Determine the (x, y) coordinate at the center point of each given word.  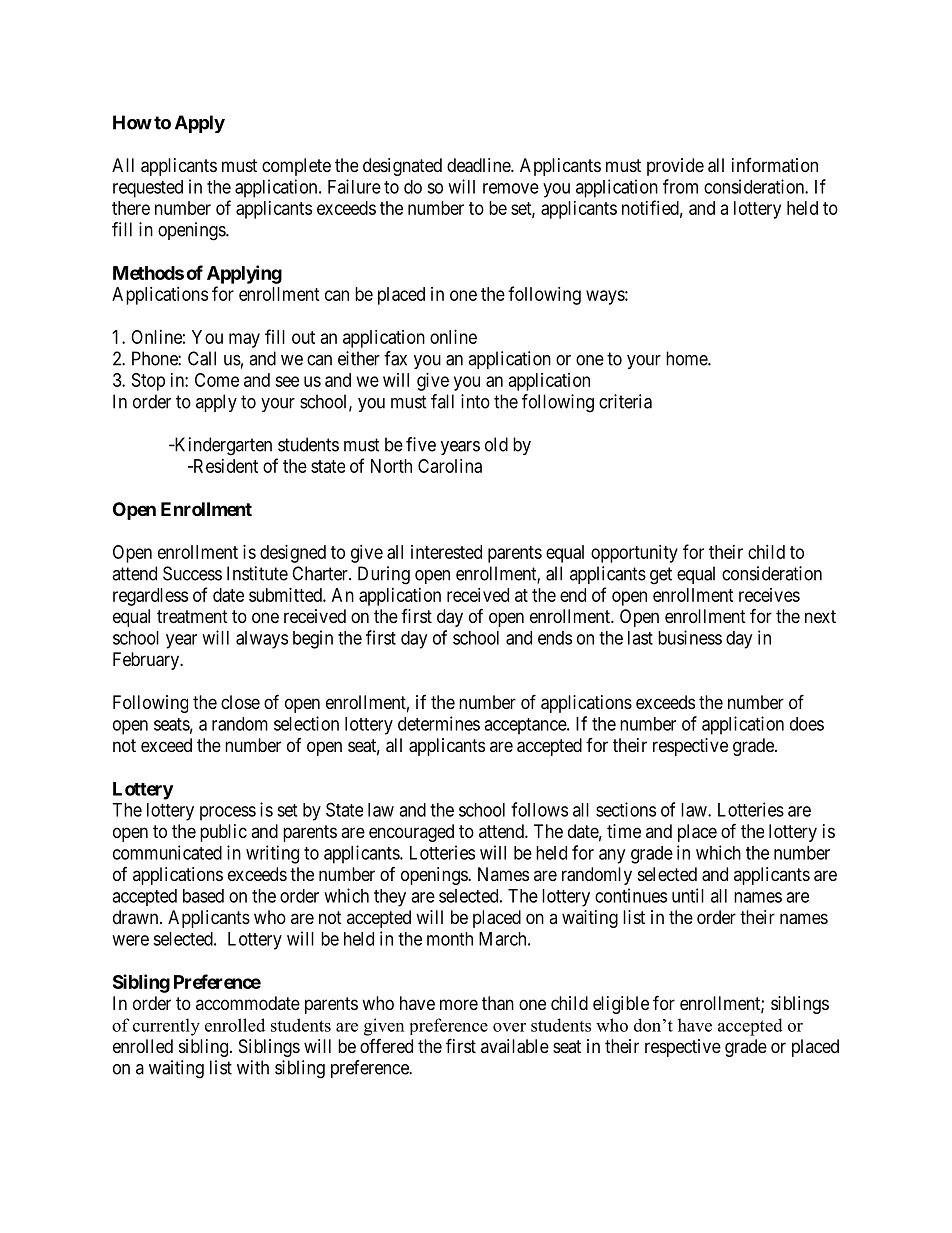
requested (148, 189)
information (775, 165)
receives (769, 595)
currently (166, 1027)
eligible (621, 1005)
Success (192, 573)
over (509, 1027)
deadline (479, 165)
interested (446, 552)
